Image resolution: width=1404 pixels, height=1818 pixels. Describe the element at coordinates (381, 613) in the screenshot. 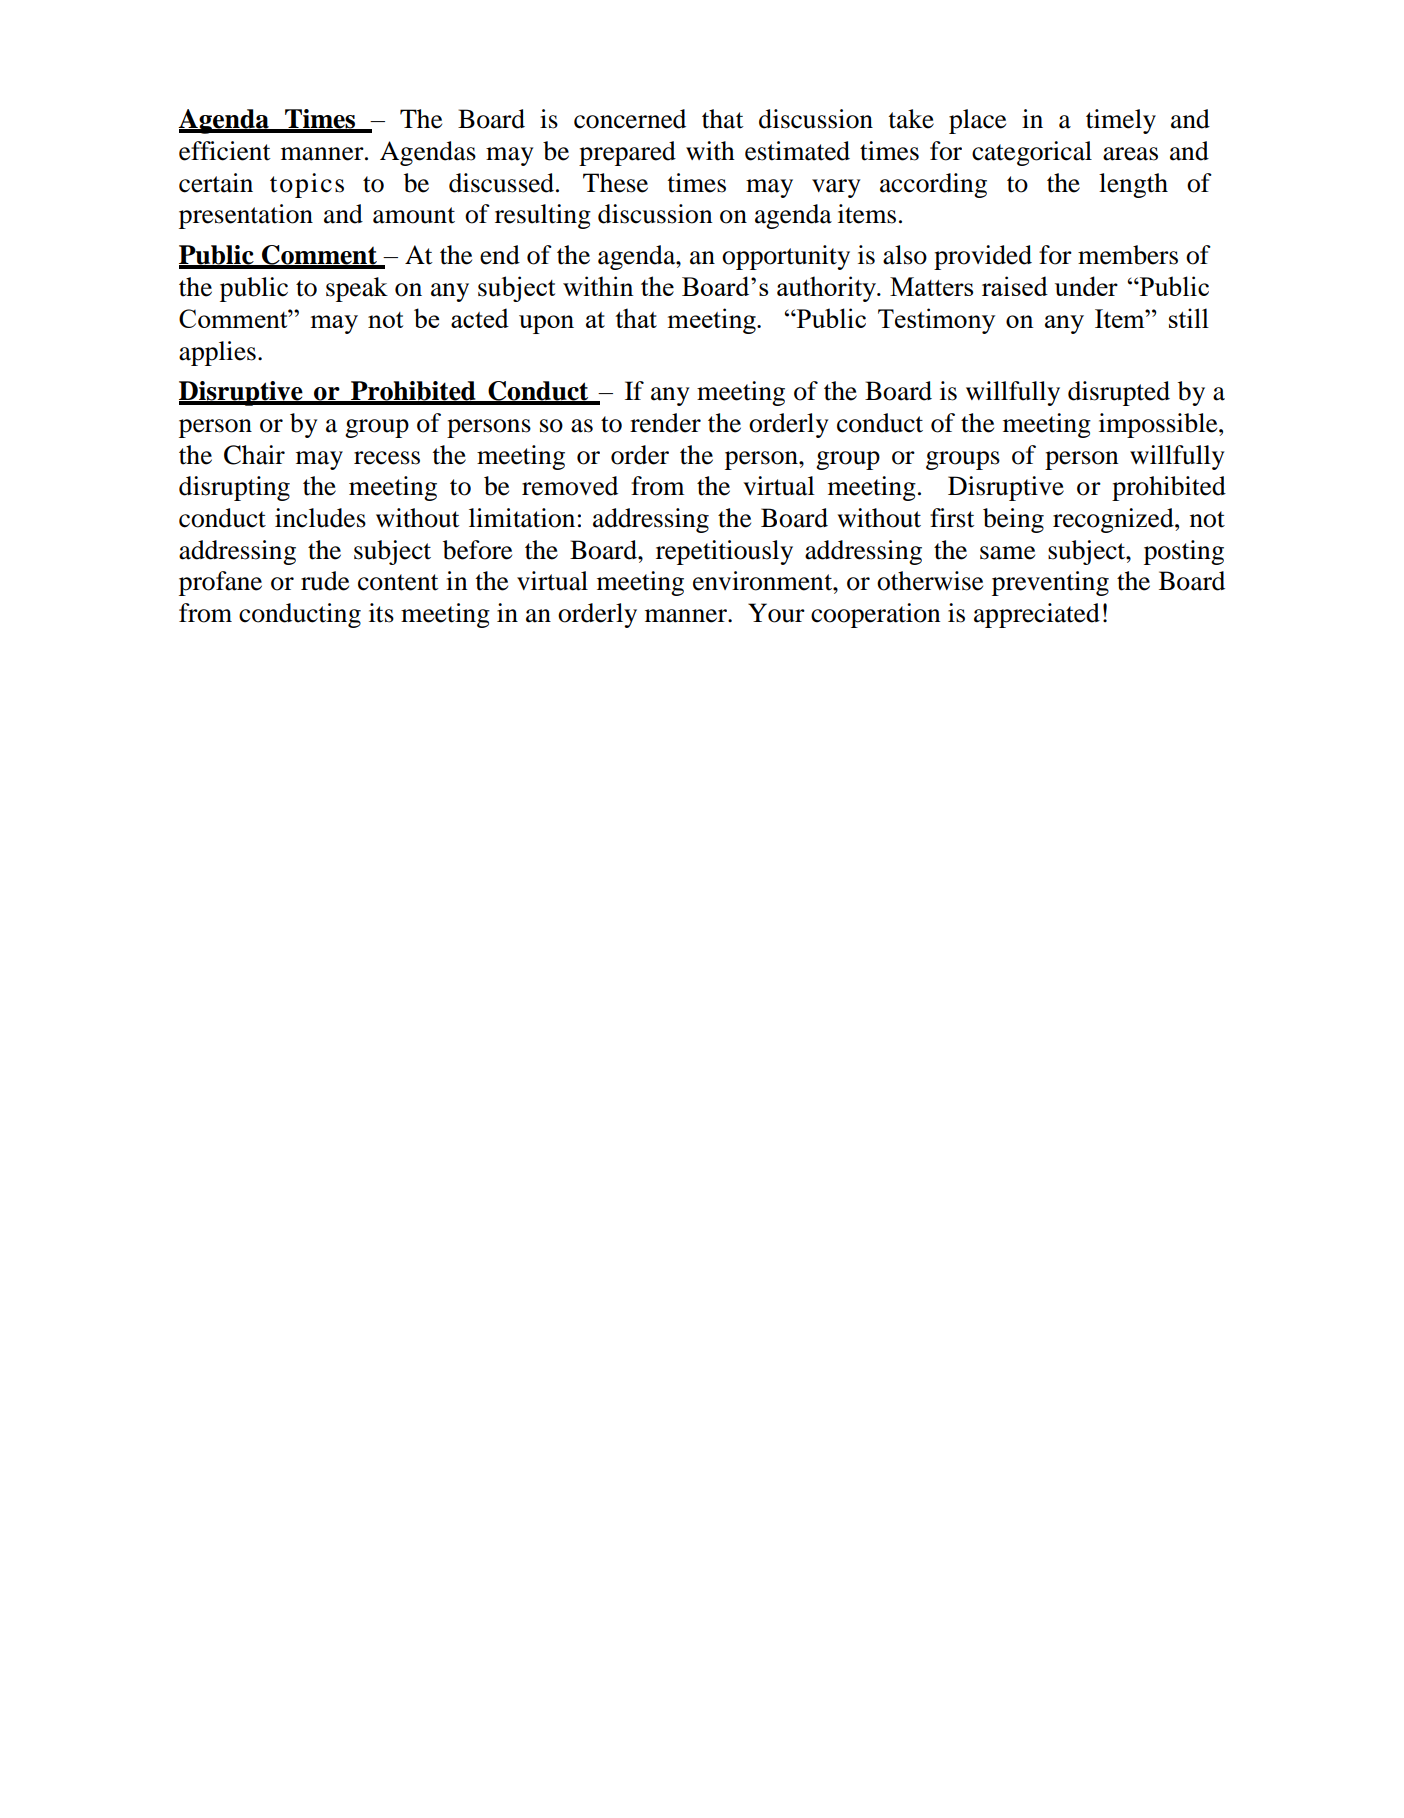

I see `its` at that location.
